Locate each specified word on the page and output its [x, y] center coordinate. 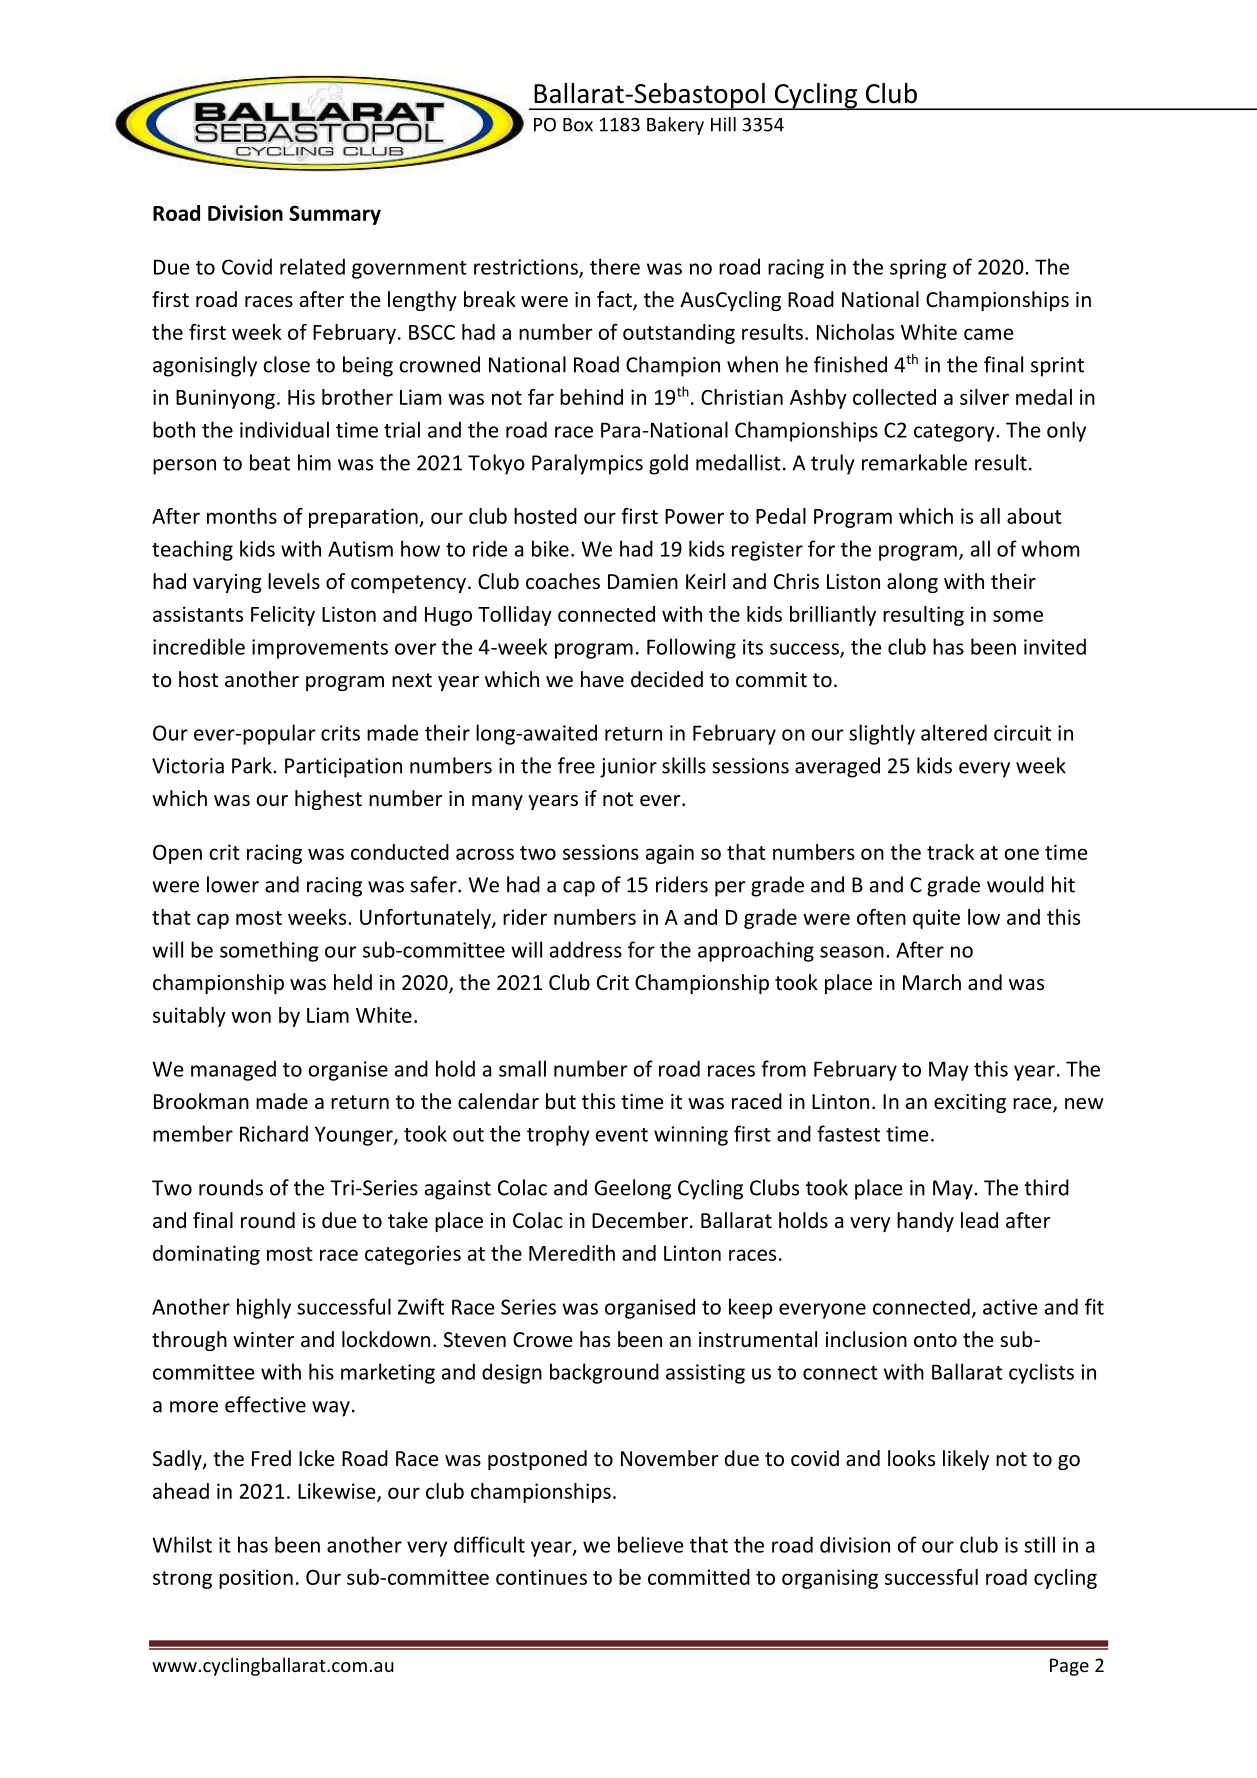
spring [918, 269]
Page [1069, 1667]
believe [651, 1544]
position [256, 1579]
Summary [335, 215]
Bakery [675, 126]
